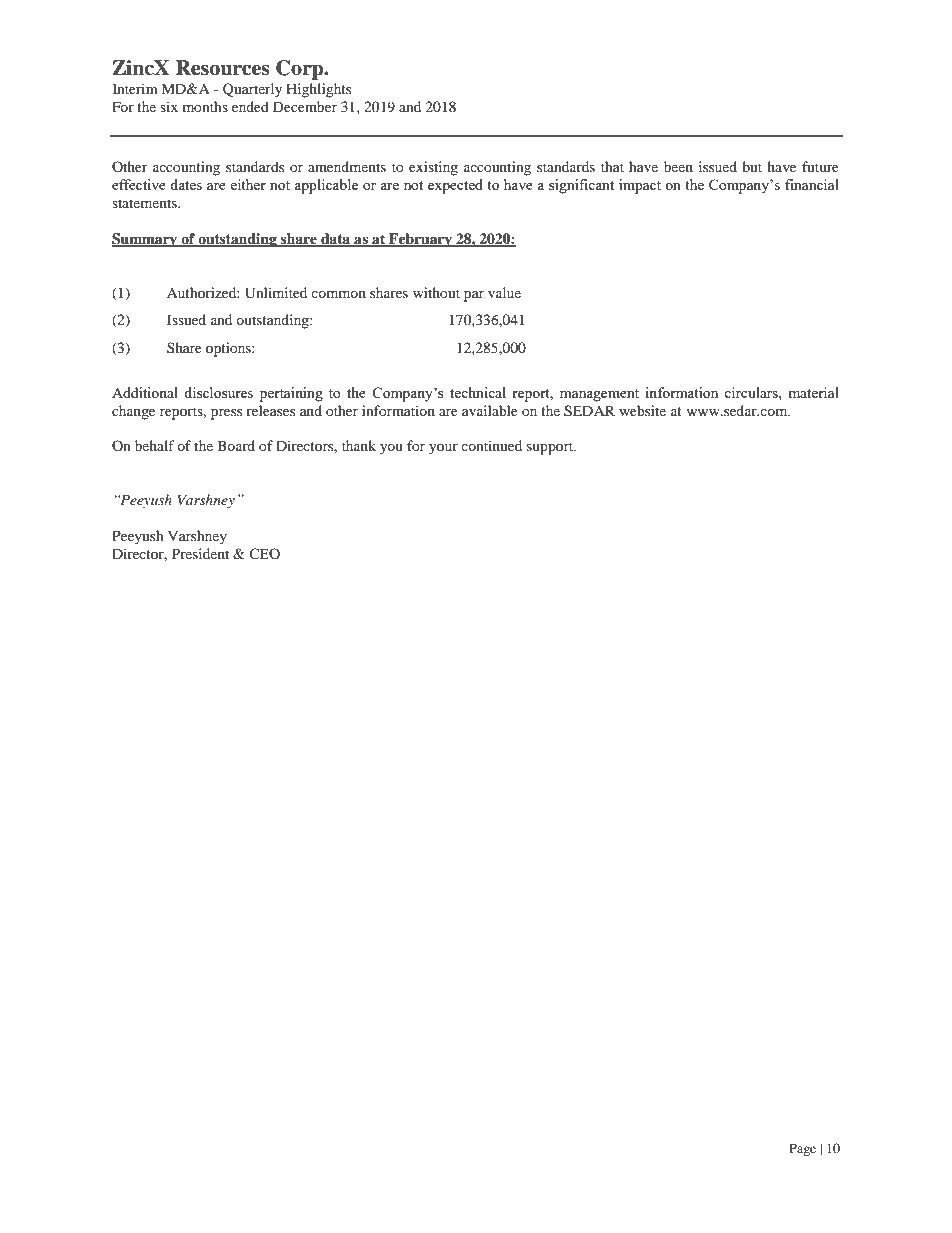  I want to click on Board, so click(236, 445).
